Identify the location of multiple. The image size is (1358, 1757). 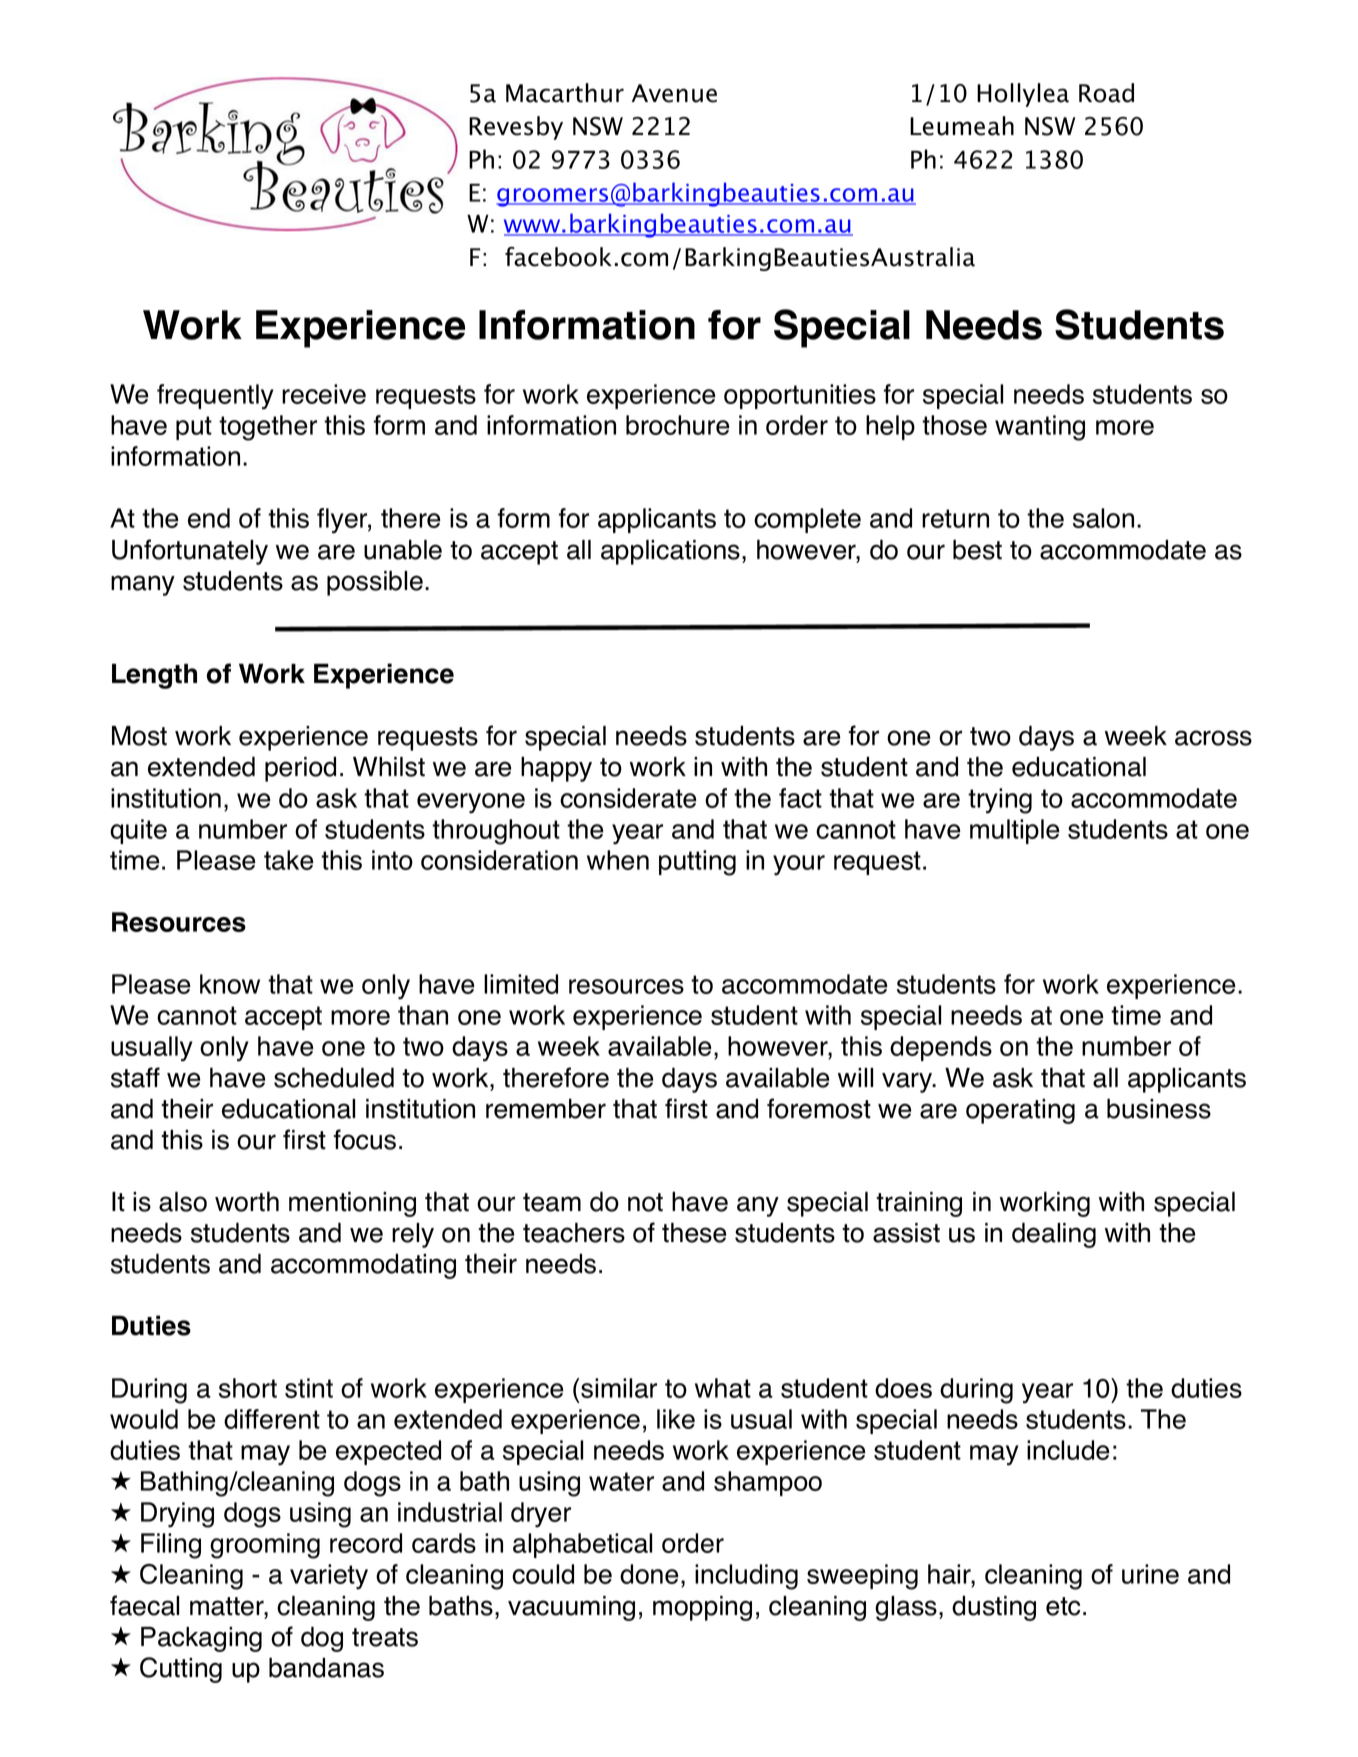
(1014, 831).
